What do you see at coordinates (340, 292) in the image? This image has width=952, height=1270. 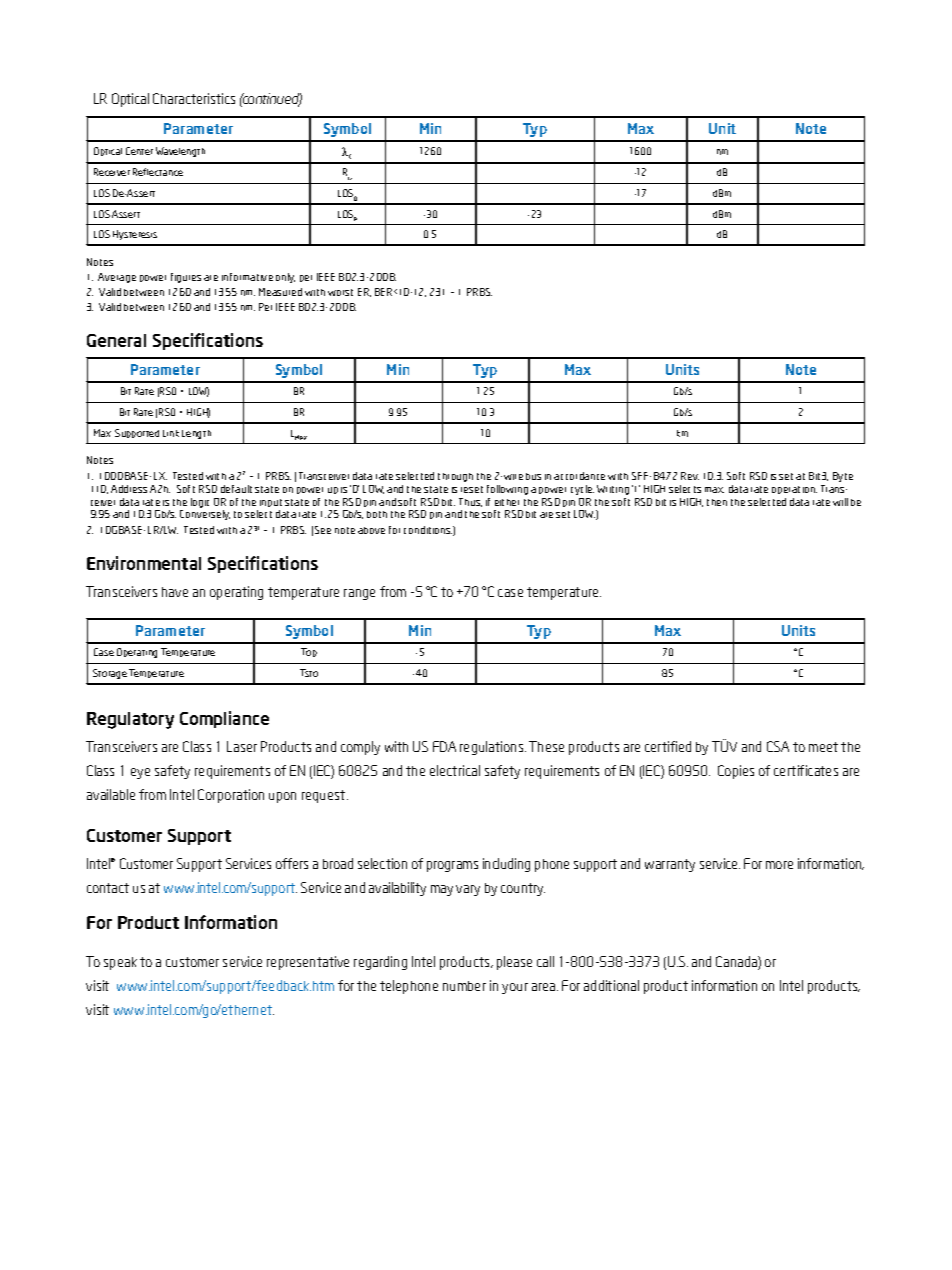 I see `worst` at bounding box center [340, 292].
